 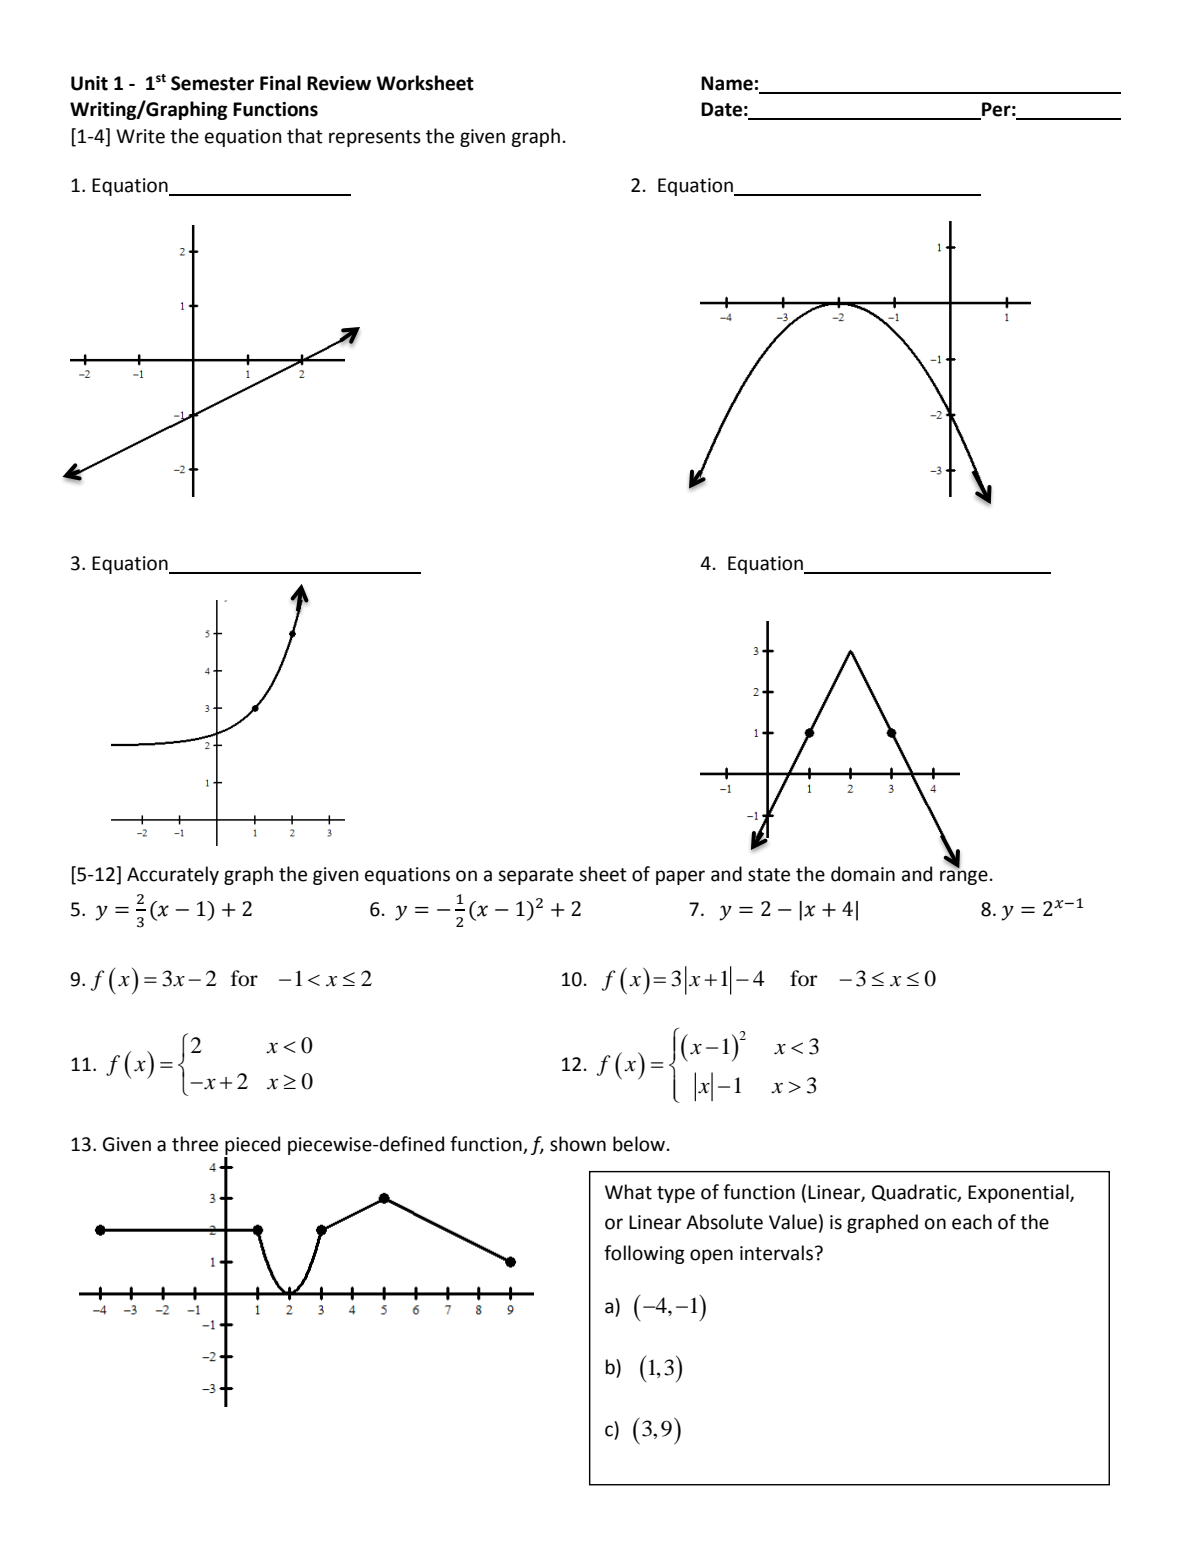 What do you see at coordinates (305, 136) in the document?
I see `that` at bounding box center [305, 136].
